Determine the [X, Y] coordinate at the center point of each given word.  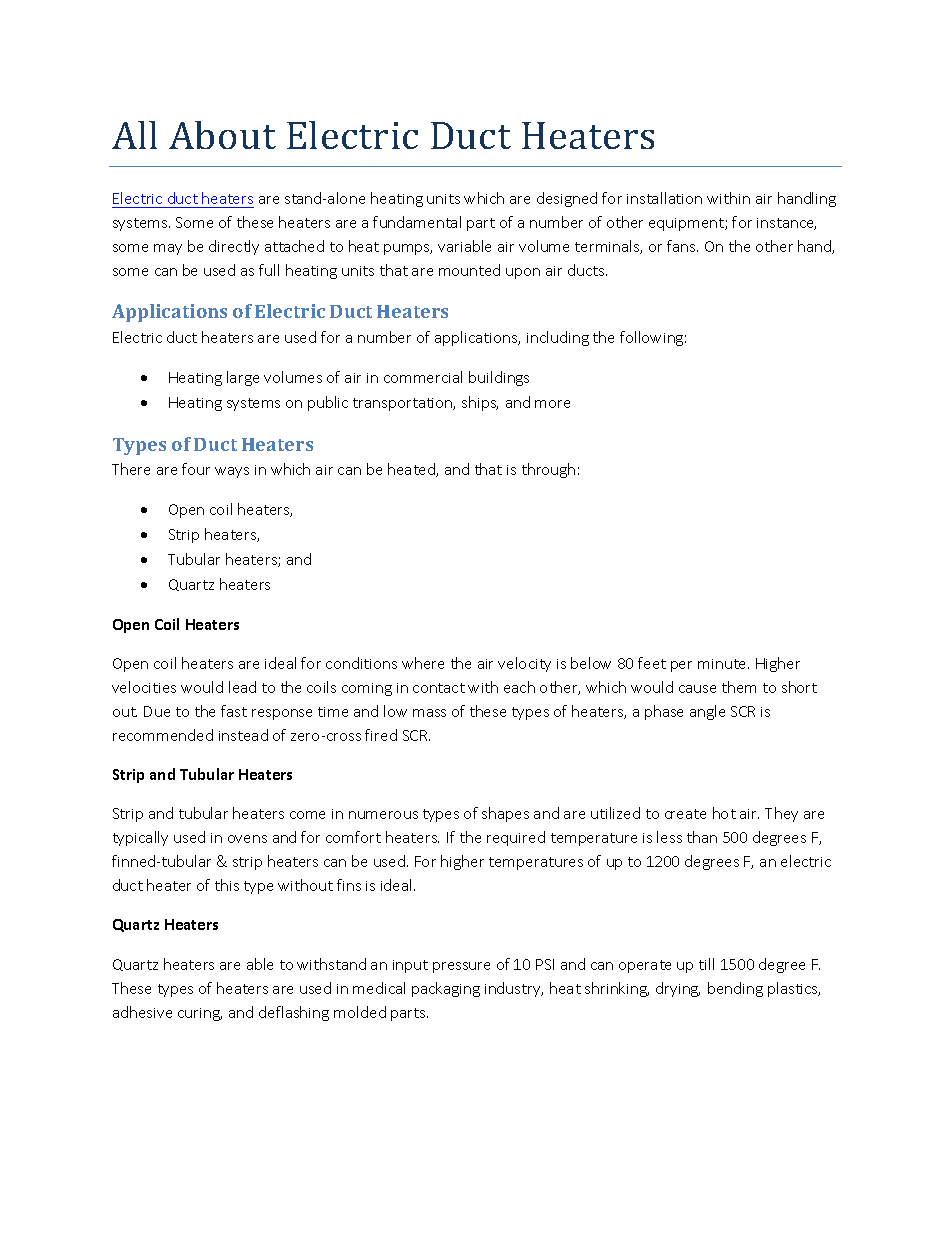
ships [480, 403]
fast [234, 711]
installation [664, 198]
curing [200, 1014]
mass [429, 713]
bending [735, 989]
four [196, 469]
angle [707, 712]
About [222, 135]
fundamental [417, 222]
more [552, 404]
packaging [446, 989]
